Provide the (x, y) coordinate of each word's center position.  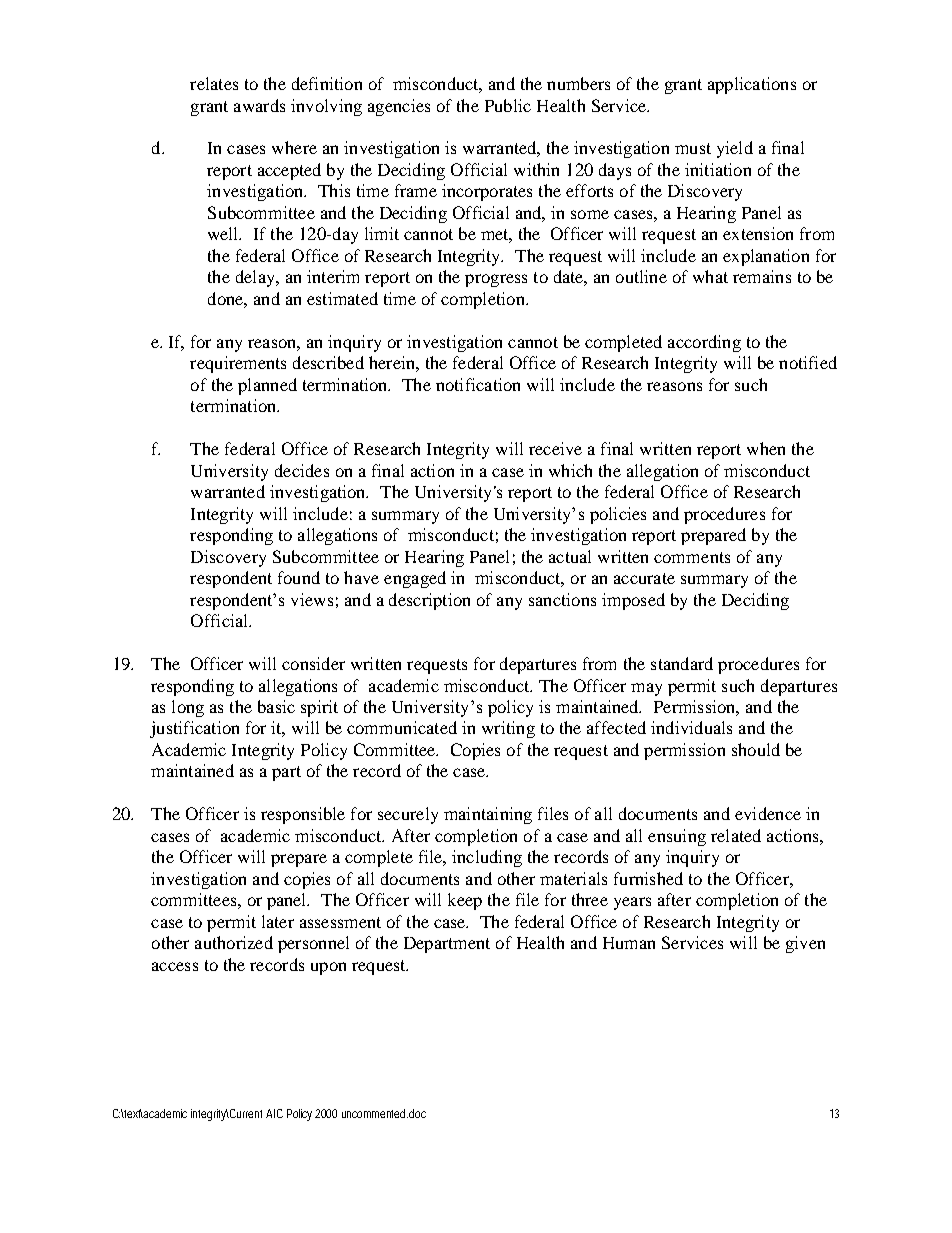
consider (313, 663)
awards (259, 105)
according (704, 343)
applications (752, 85)
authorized (234, 942)
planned (267, 386)
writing (508, 729)
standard (682, 663)
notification (478, 384)
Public (508, 105)
